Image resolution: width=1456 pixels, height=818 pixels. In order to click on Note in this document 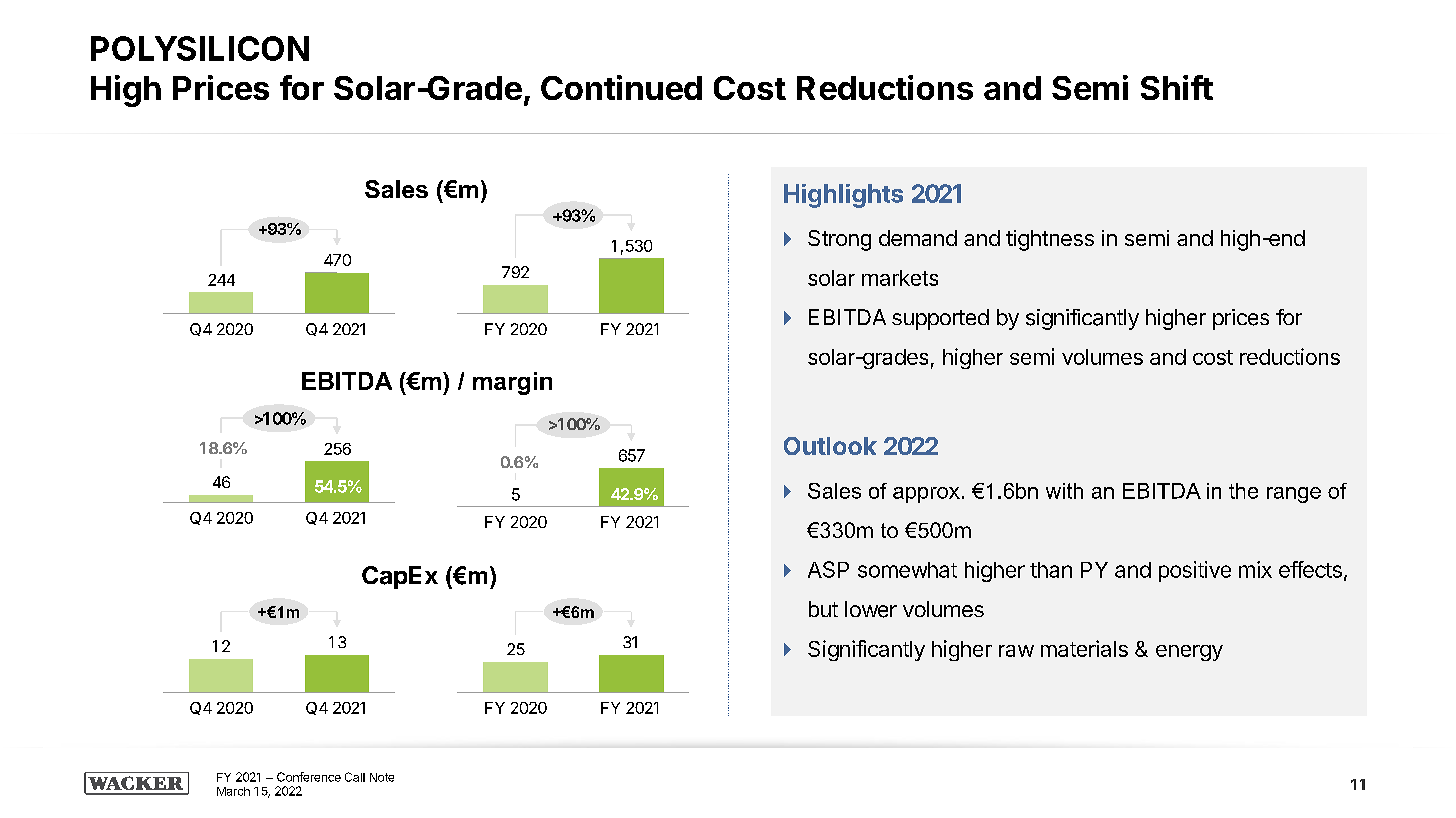, I will do `click(382, 777)`.
